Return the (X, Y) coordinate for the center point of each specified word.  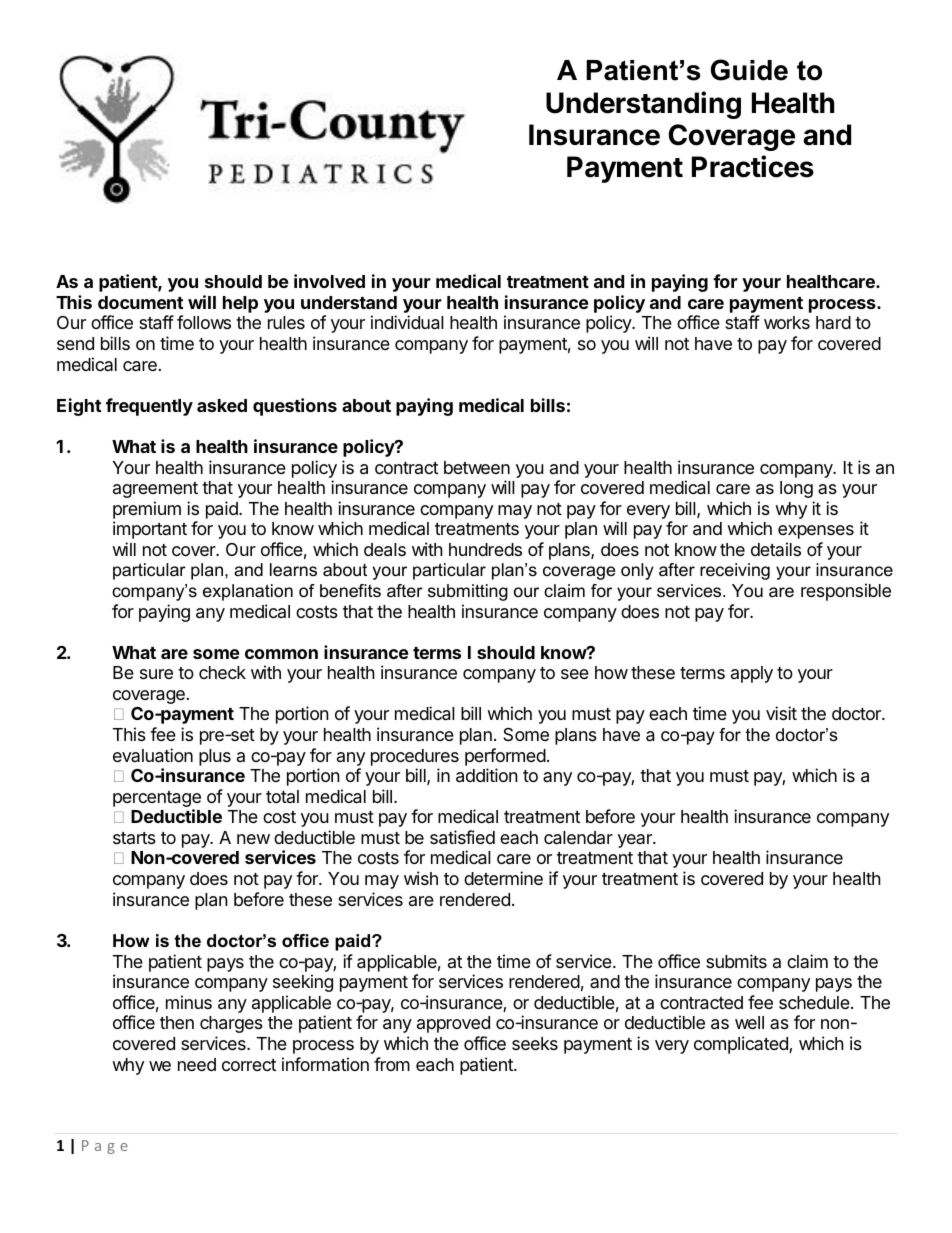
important (150, 530)
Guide (749, 70)
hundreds (485, 549)
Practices (753, 166)
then (177, 1022)
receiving (735, 571)
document (140, 302)
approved (453, 1024)
